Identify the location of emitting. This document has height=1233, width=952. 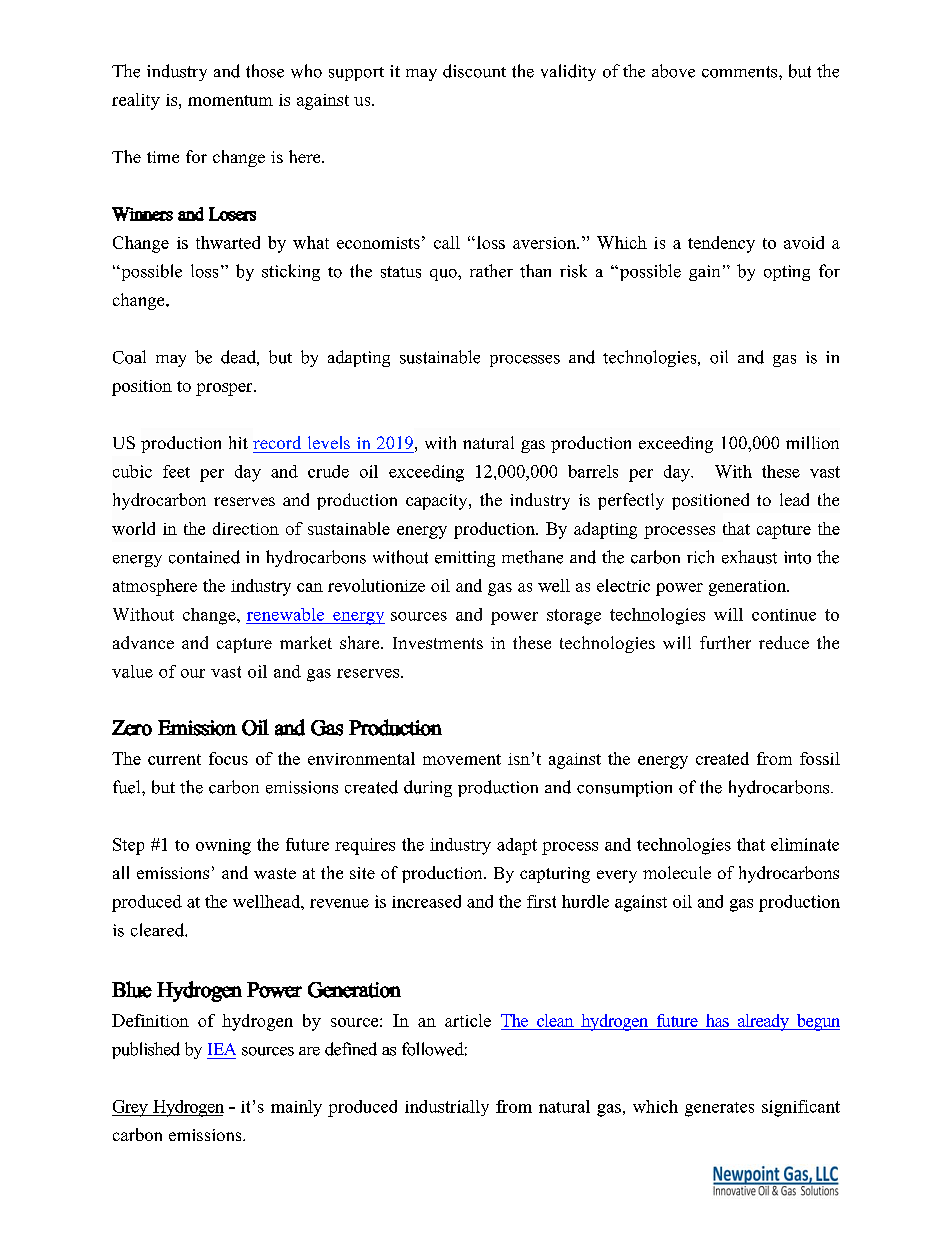
(465, 559).
